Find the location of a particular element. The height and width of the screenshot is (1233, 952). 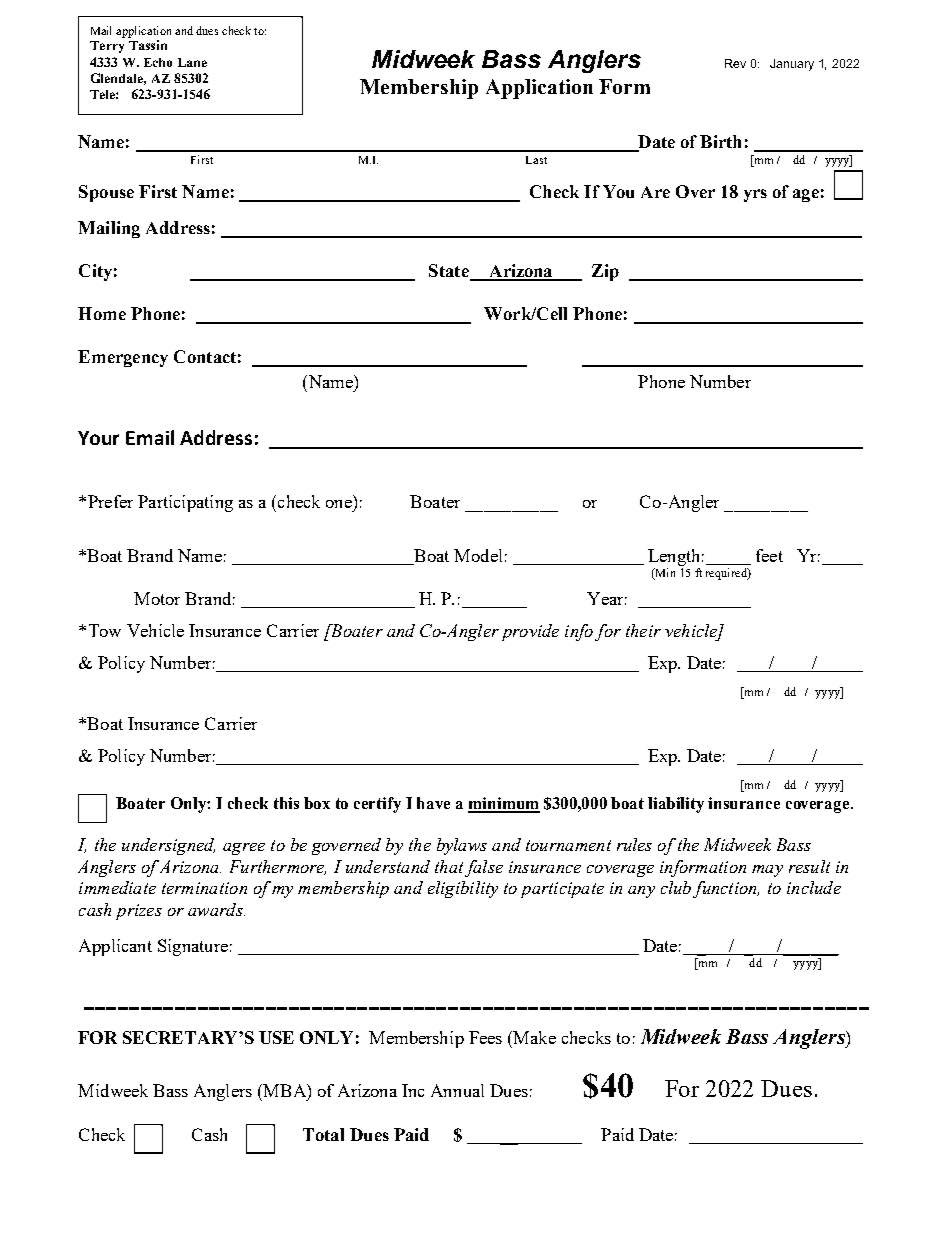

Motor is located at coordinates (157, 598).
